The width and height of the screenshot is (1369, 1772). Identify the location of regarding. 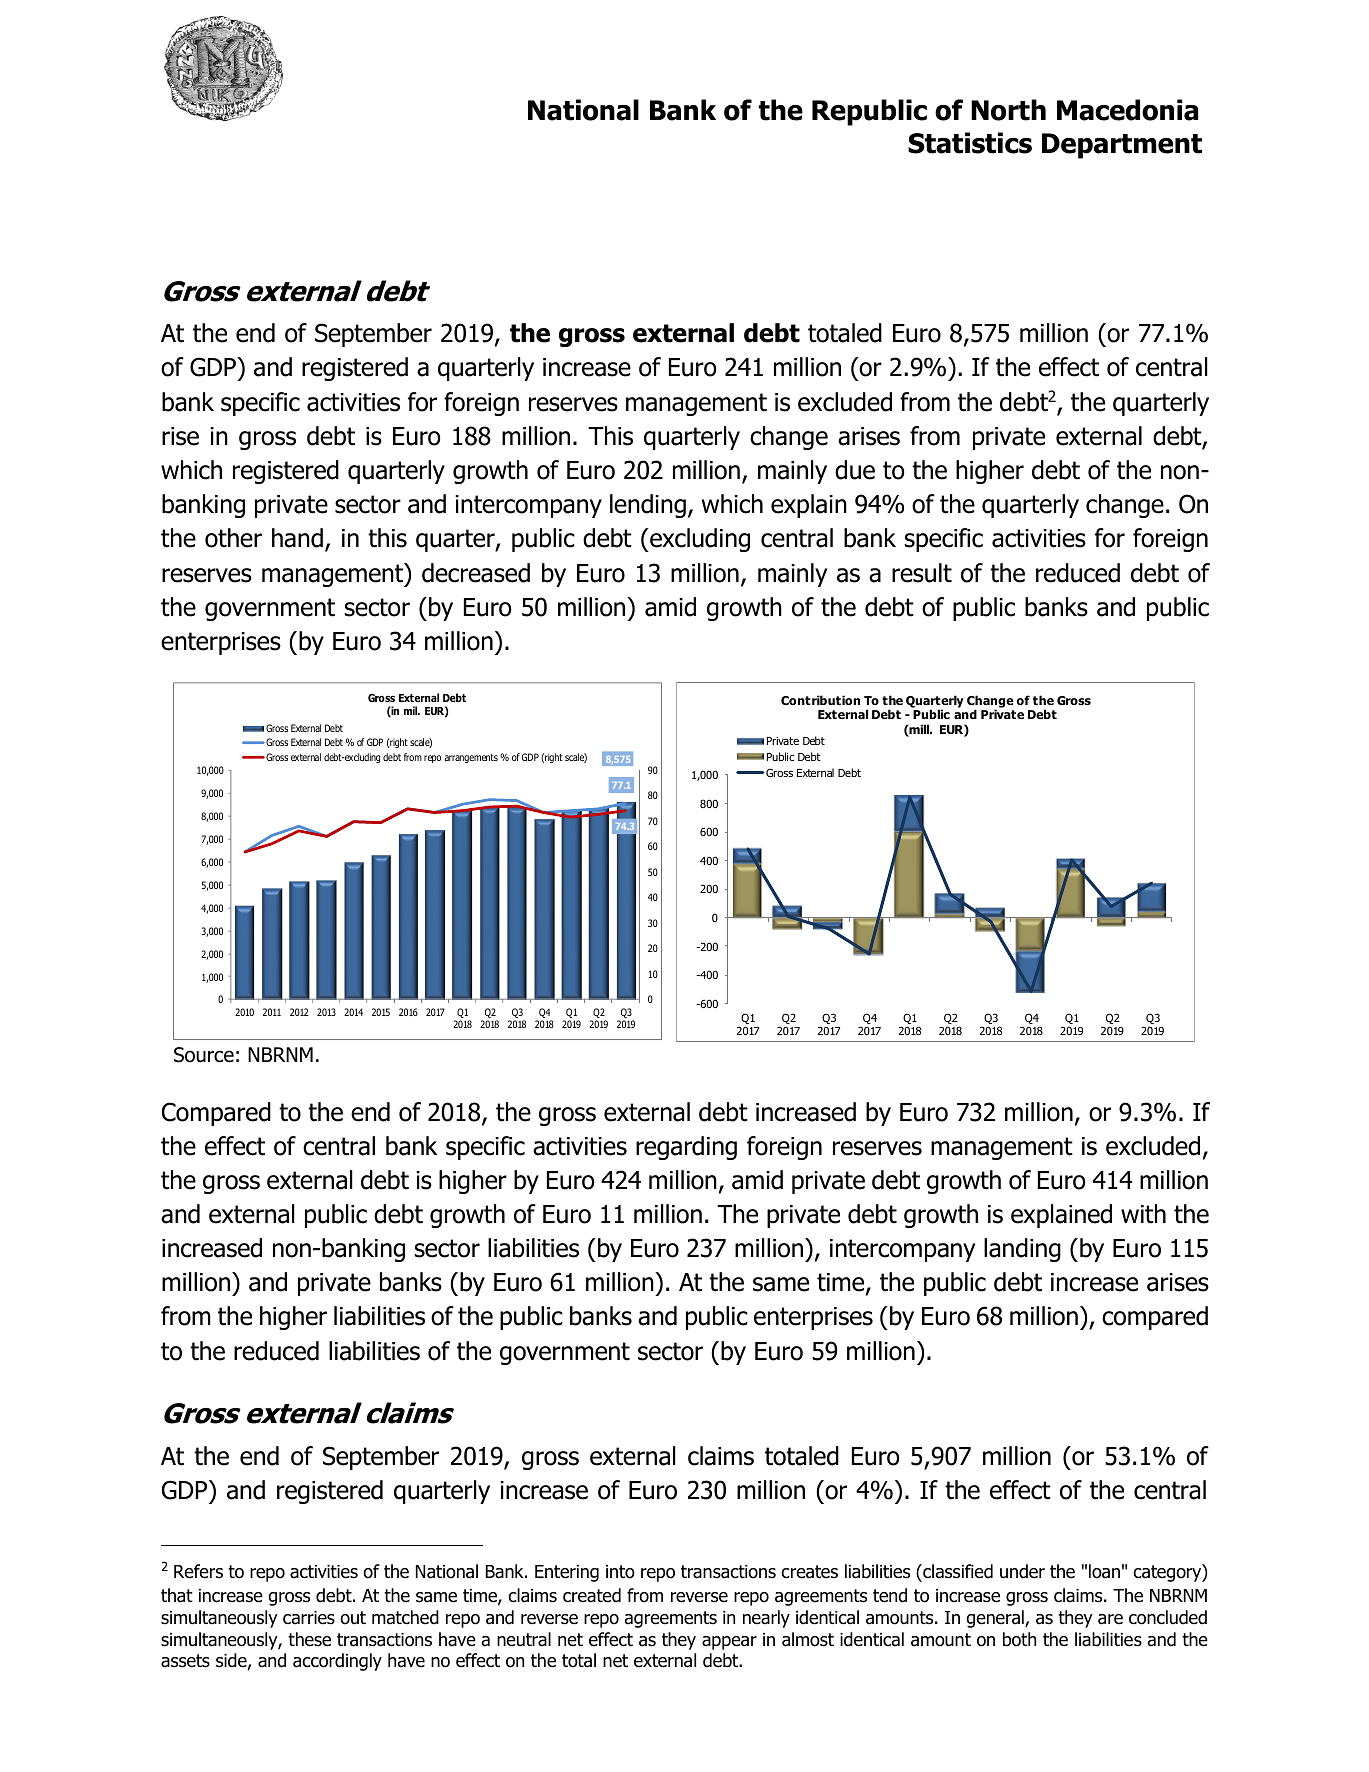
(686, 1148).
